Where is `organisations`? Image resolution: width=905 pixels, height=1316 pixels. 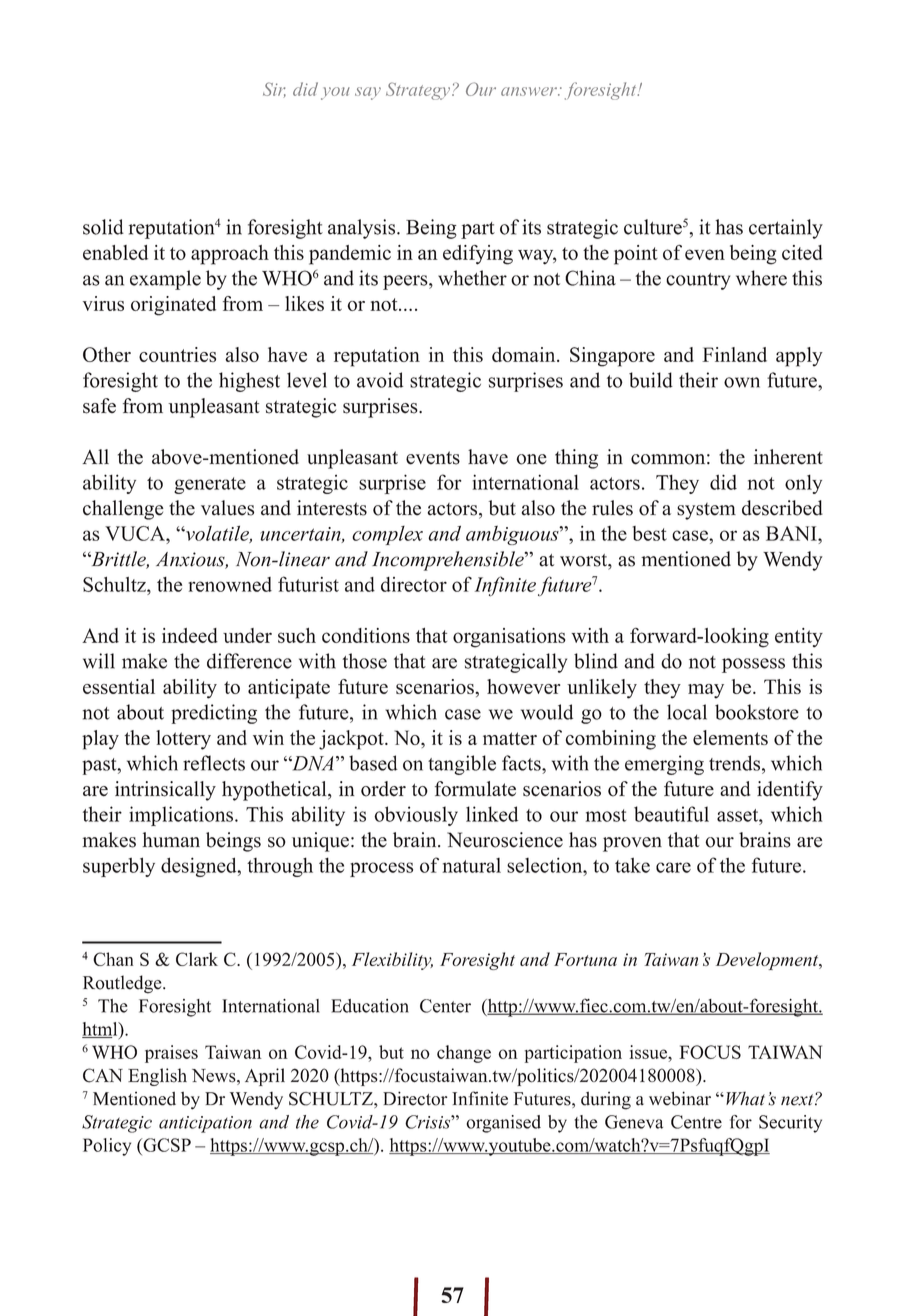
organisations is located at coordinates (509, 638).
